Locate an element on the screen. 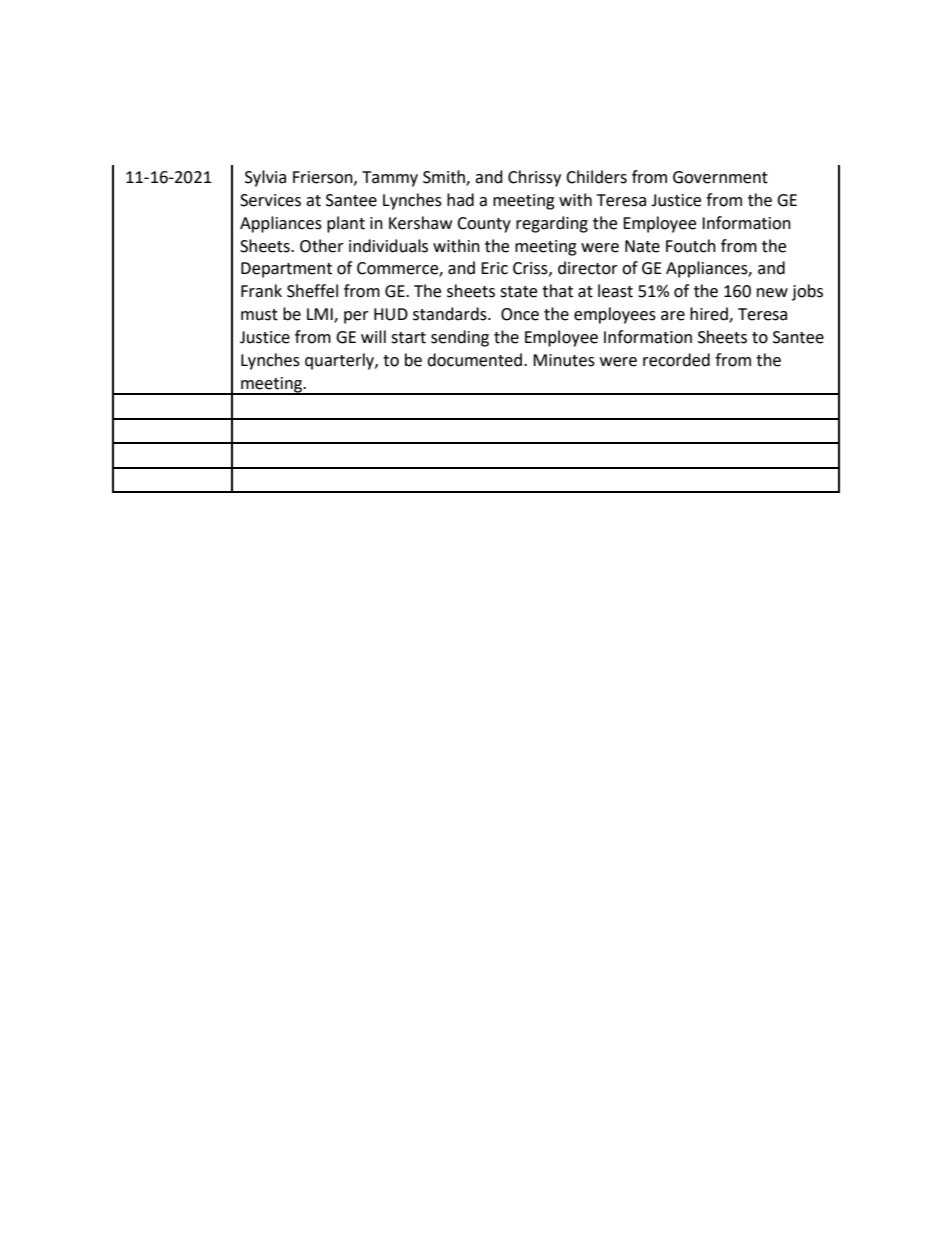 The height and width of the screenshot is (1233, 952). Sylvia is located at coordinates (265, 178).
